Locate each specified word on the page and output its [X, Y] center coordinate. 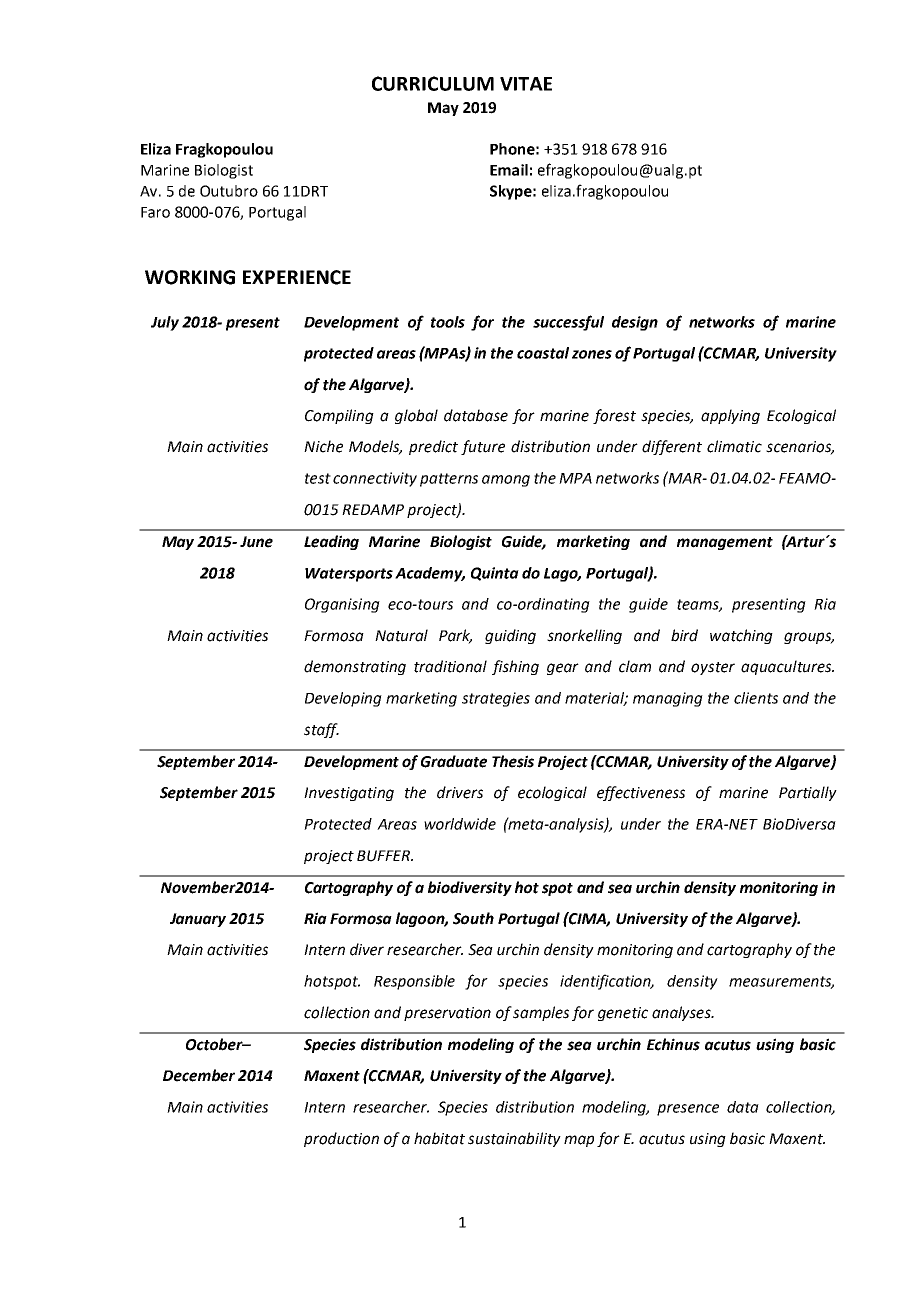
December [199, 1075]
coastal [543, 353]
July [165, 323]
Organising [342, 605]
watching [741, 636]
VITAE [526, 84]
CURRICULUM [433, 83]
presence [688, 1110]
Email [509, 170]
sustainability [514, 1139]
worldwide [460, 824]
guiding [510, 636]
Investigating [349, 794]
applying [730, 416]
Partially [808, 793]
